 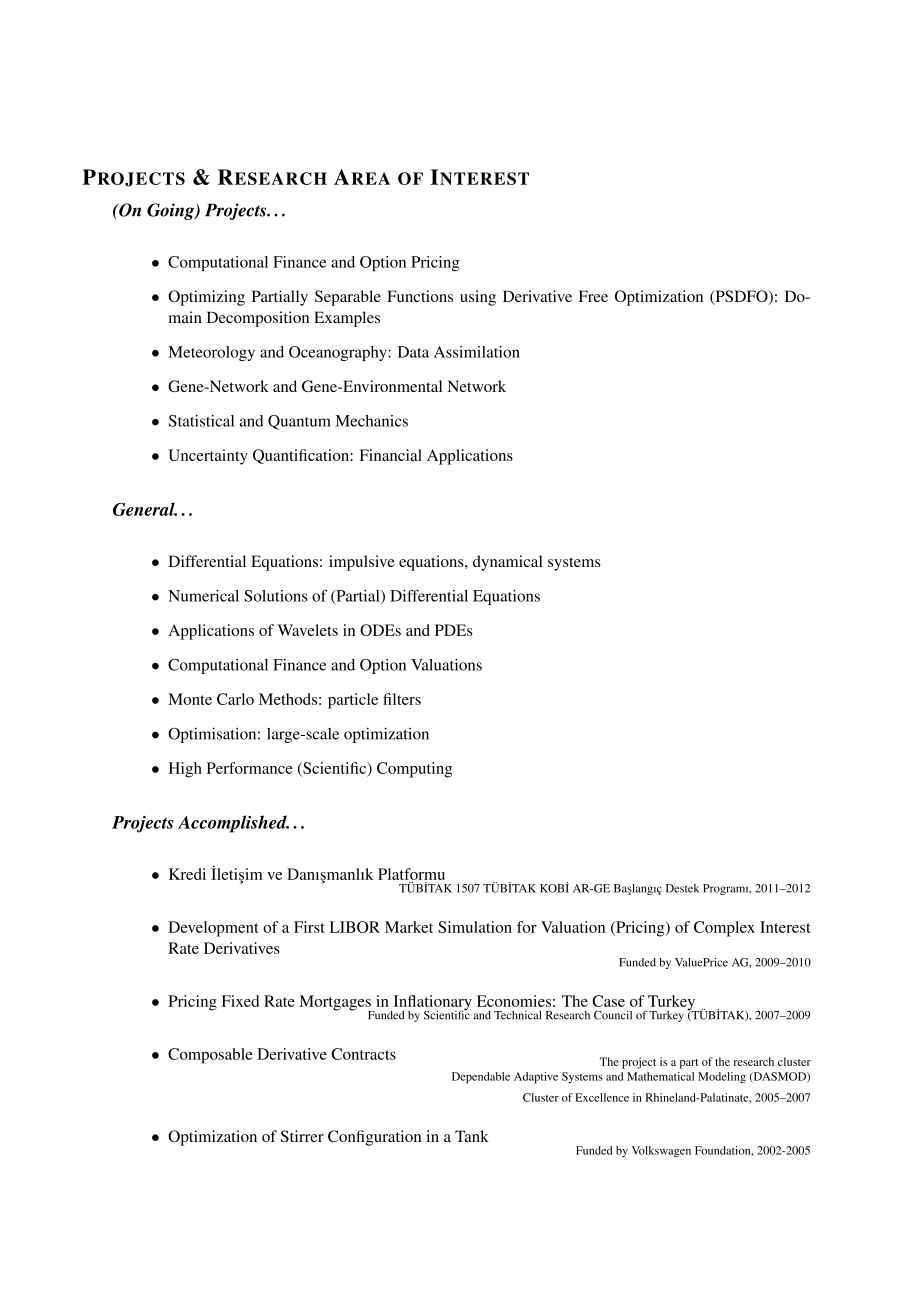 What do you see at coordinates (414, 770) in the screenshot?
I see `Computing` at bounding box center [414, 770].
